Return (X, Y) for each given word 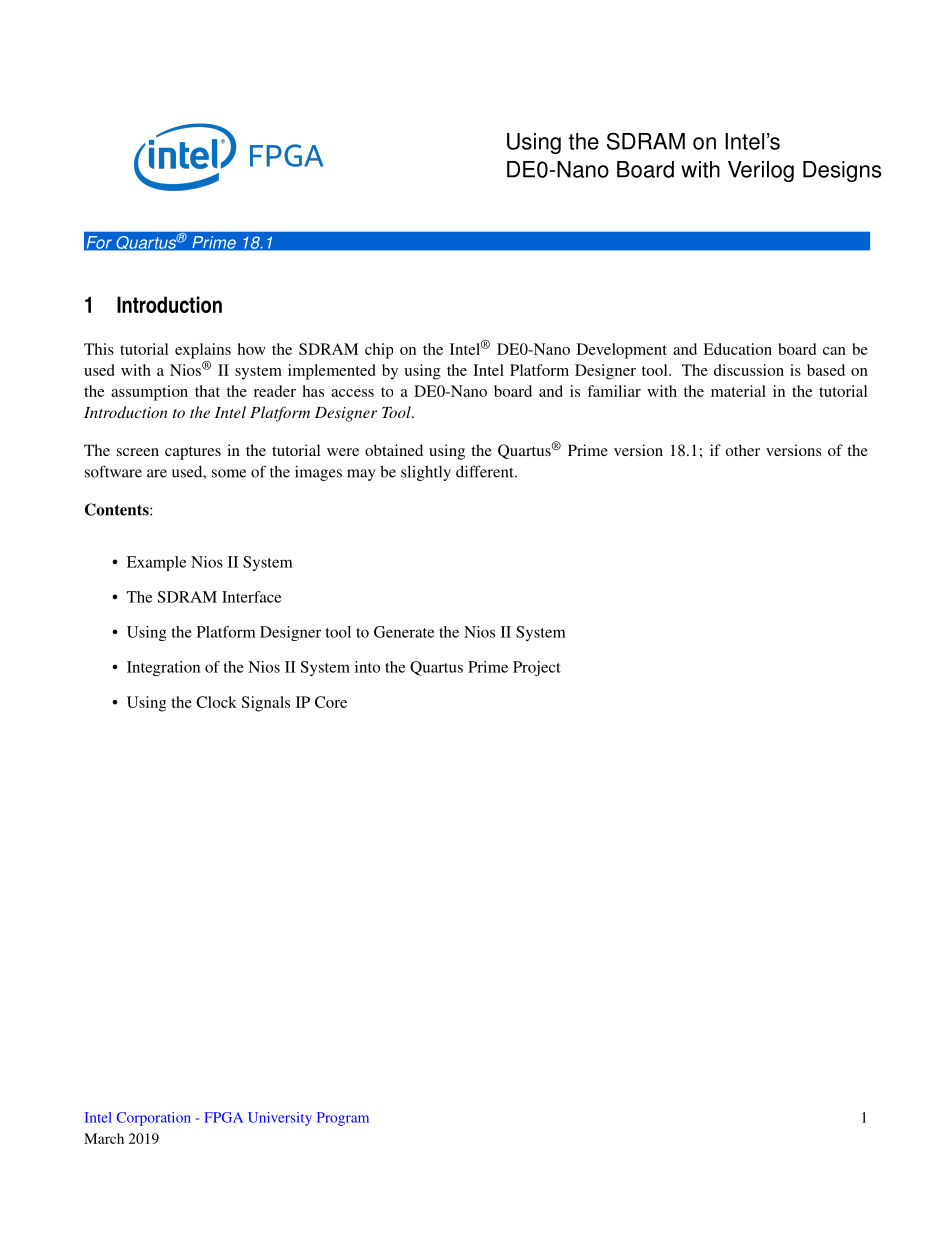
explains (203, 351)
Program (343, 1119)
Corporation (154, 1119)
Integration (163, 668)
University (280, 1119)
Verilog (761, 171)
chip (379, 351)
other (742, 450)
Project (537, 668)
